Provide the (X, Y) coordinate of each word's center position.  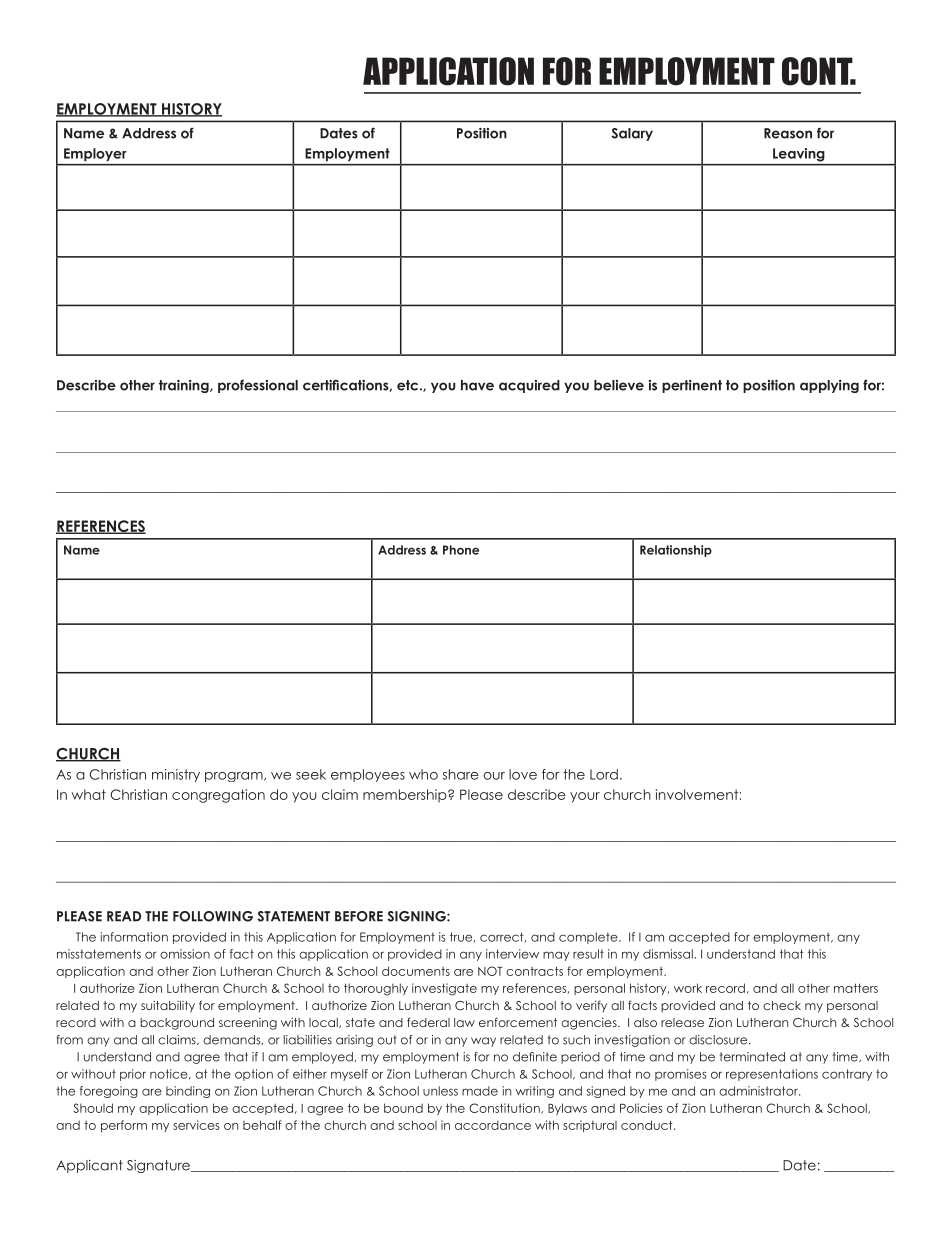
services (196, 1125)
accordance (493, 1125)
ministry (176, 775)
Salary (632, 134)
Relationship (676, 551)
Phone (461, 550)
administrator (759, 1091)
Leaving (798, 154)
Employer (95, 154)
